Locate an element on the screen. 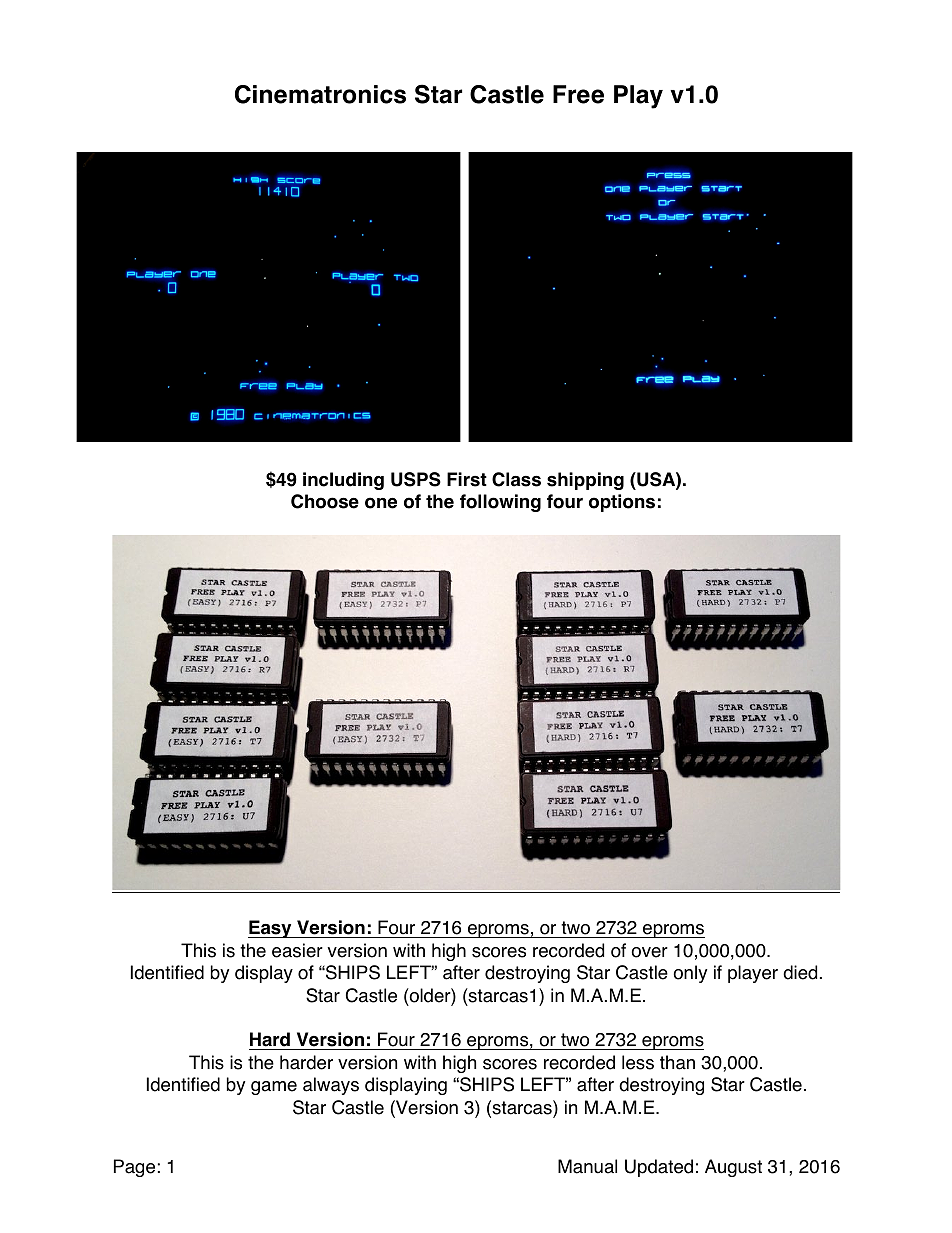  Choose is located at coordinates (325, 501).
